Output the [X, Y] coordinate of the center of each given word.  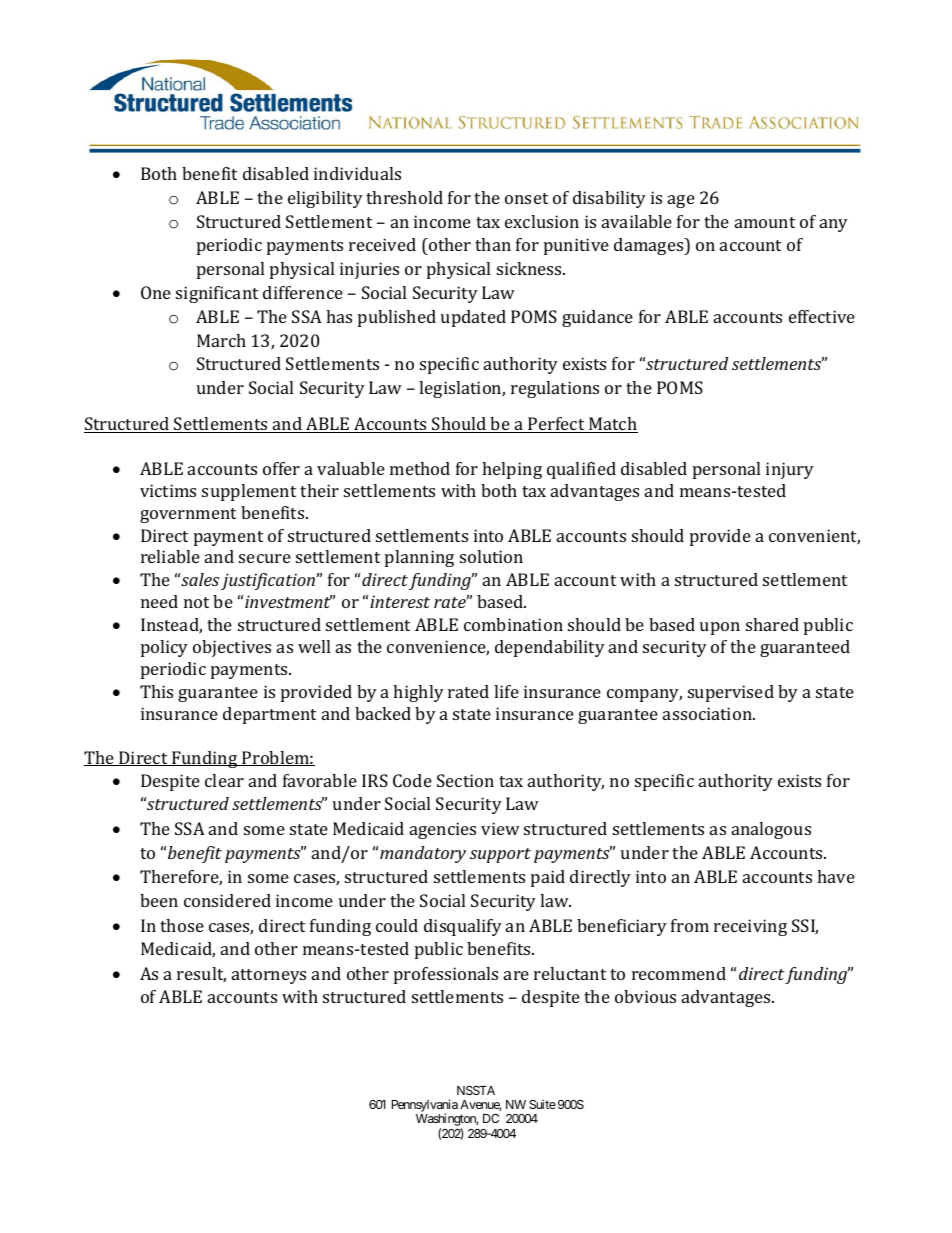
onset [526, 198]
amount [765, 222]
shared [772, 624]
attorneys [269, 976]
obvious [645, 996]
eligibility [325, 199]
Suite [542, 1104]
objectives [232, 648]
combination [513, 624]
